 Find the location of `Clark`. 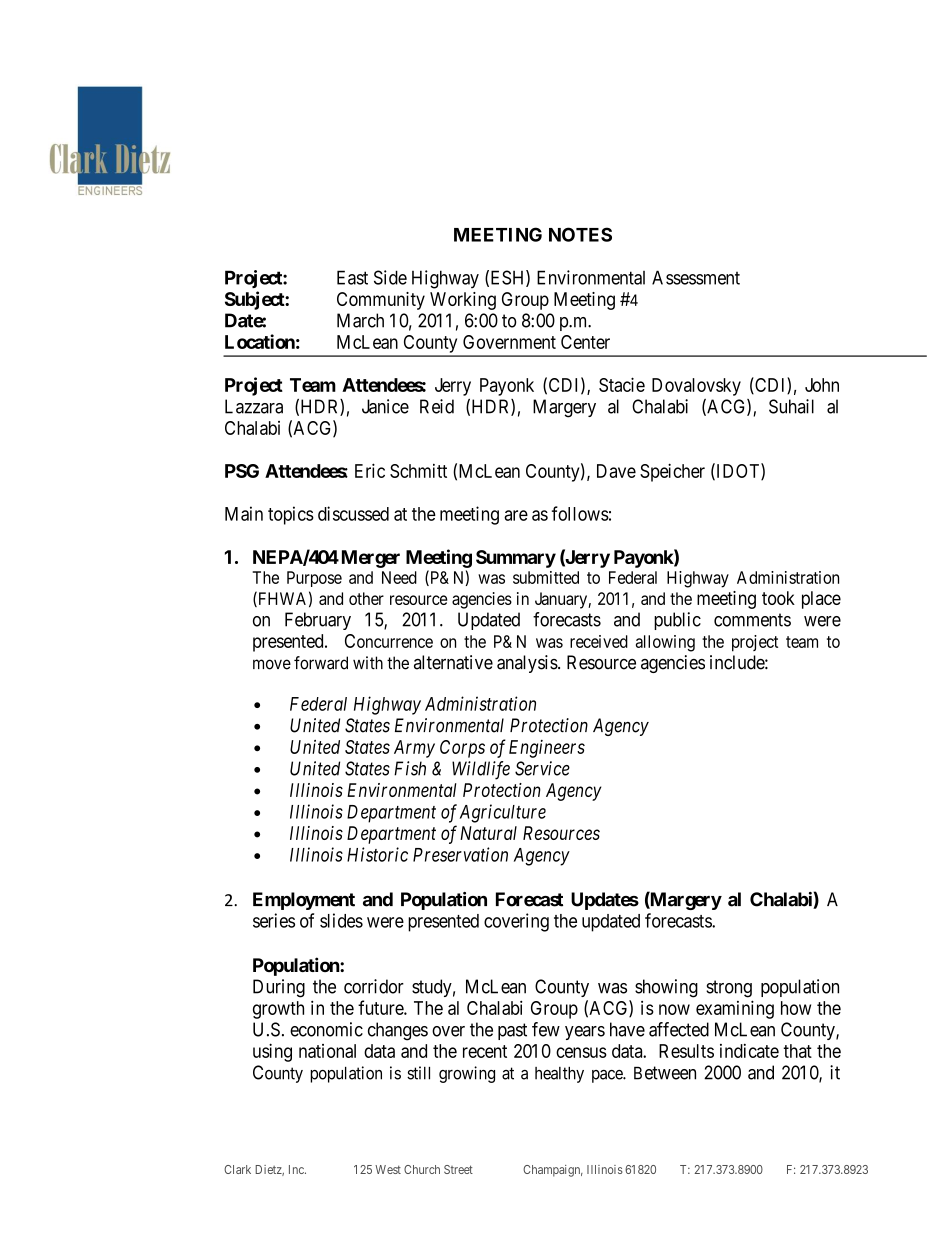

Clark is located at coordinates (237, 1169).
